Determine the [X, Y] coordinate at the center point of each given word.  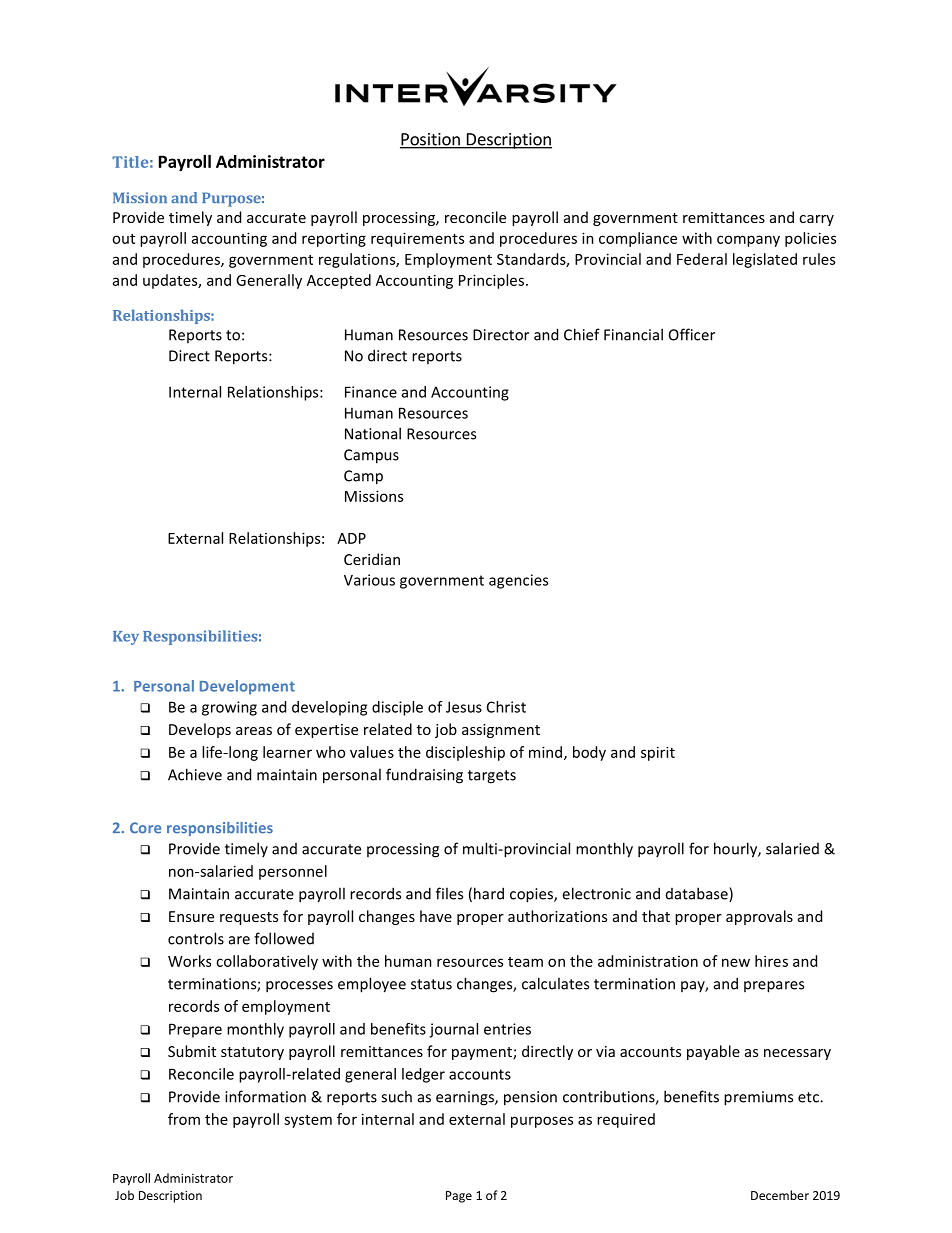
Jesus [464, 707]
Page [459, 1197]
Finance [371, 392]
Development [247, 687]
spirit [658, 753]
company [748, 241]
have [436, 916]
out [123, 239]
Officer [692, 334]
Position [431, 140]
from [184, 1119]
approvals [759, 917]
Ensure [191, 916]
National [373, 433]
